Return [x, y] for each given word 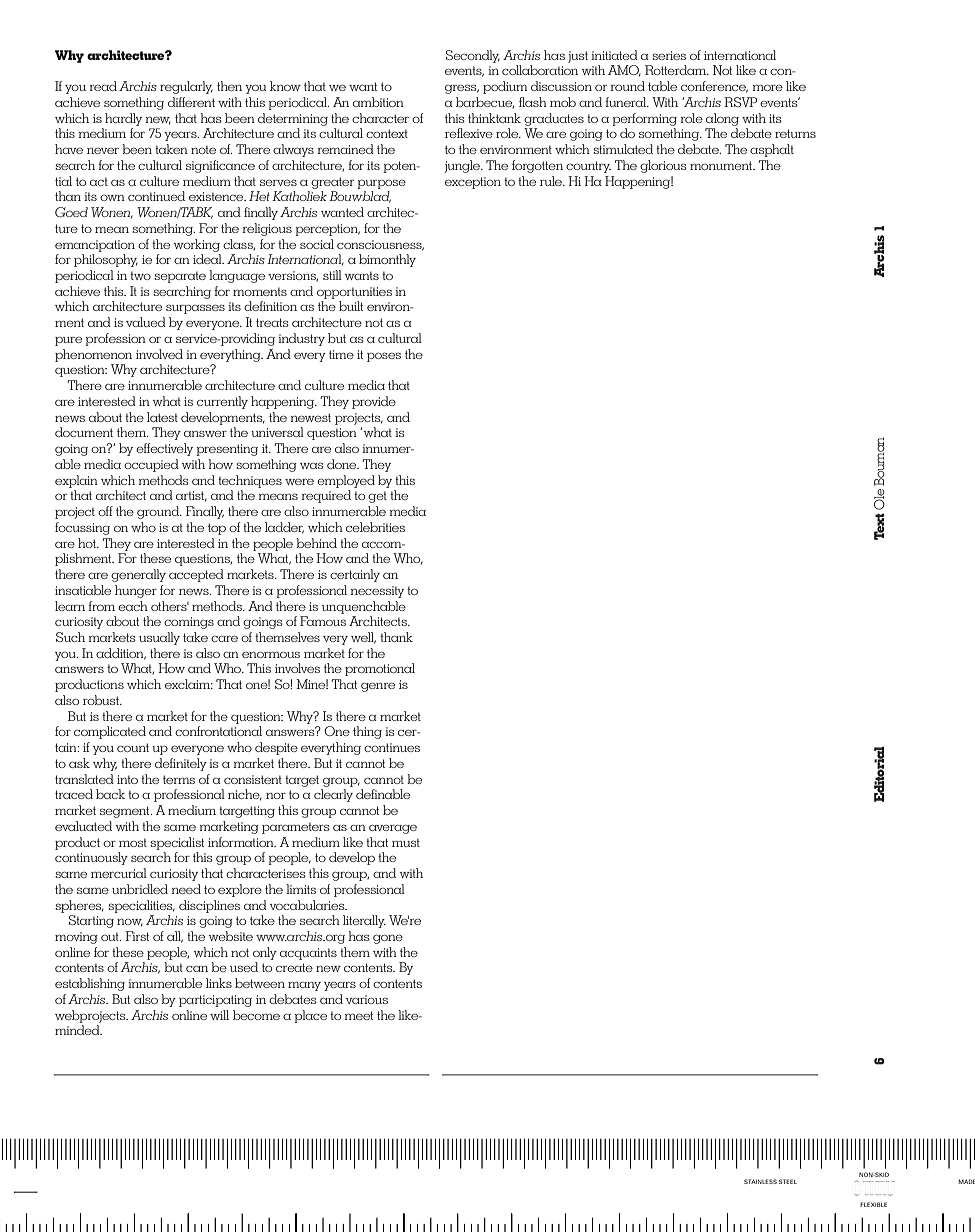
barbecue [485, 102]
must [406, 842]
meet [358, 1015]
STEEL [788, 1181]
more [767, 88]
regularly [186, 87]
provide [374, 402]
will [219, 1015]
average [393, 829]
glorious [663, 166]
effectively [164, 449]
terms [179, 779]
